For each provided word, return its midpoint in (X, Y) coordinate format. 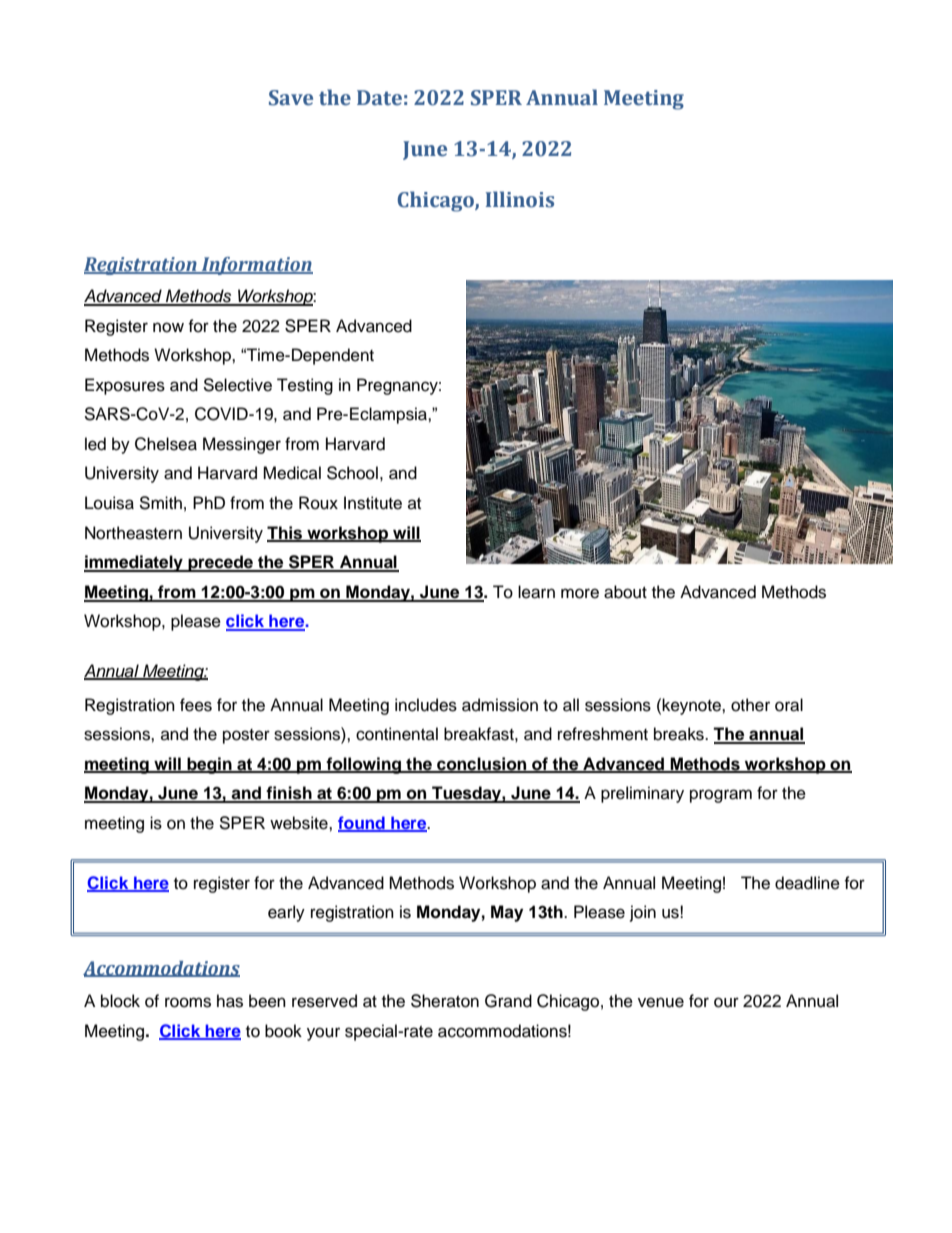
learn (536, 592)
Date (379, 98)
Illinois (520, 199)
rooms (188, 1002)
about (625, 592)
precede (220, 563)
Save (291, 98)
